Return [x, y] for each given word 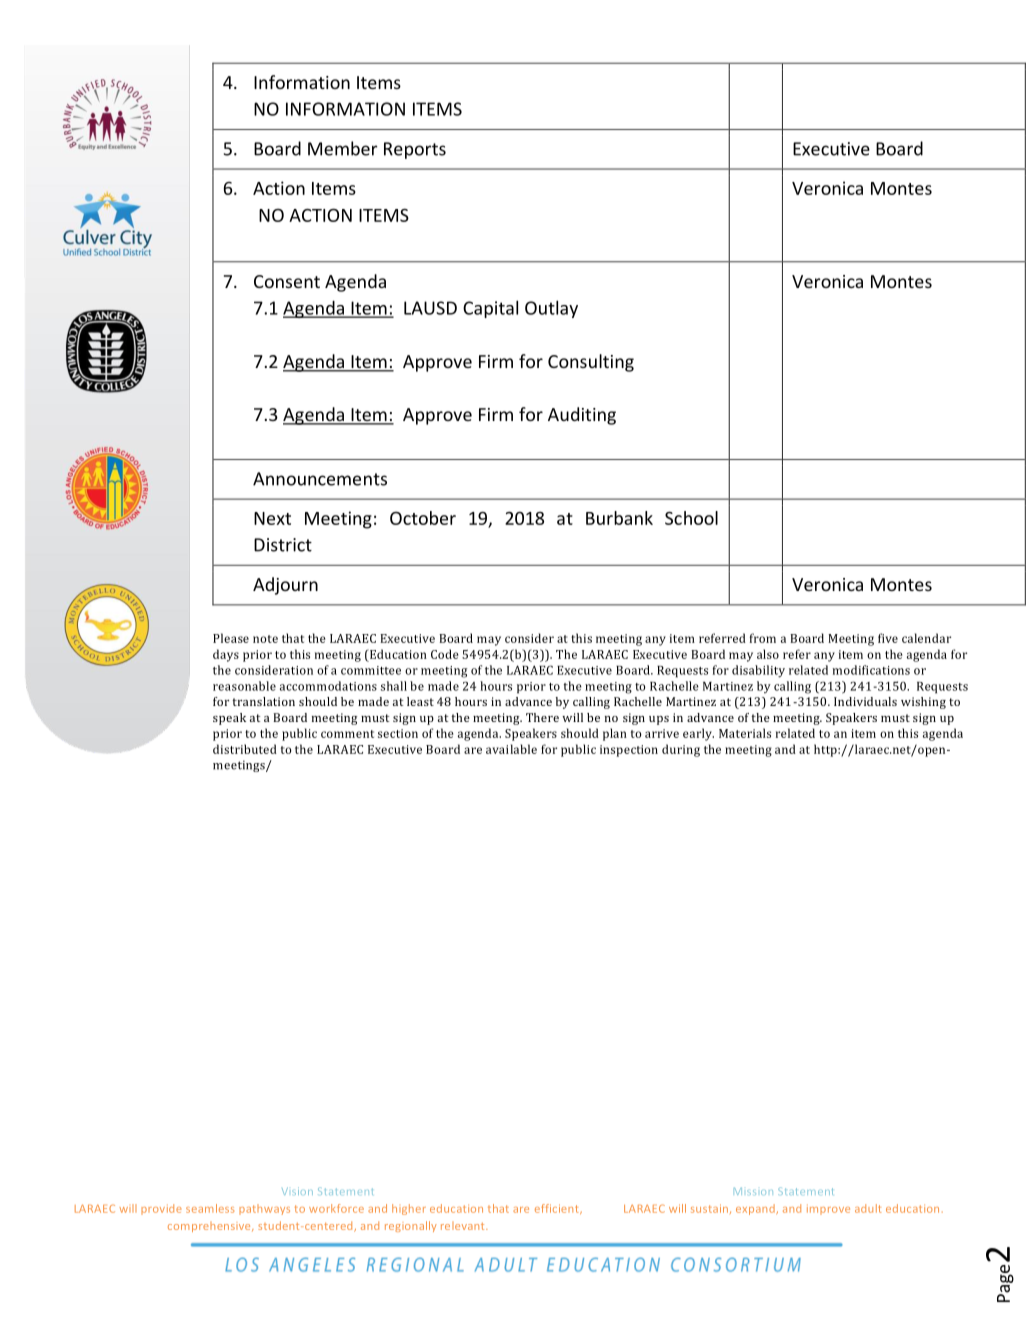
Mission [753, 1191]
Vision [297, 1191]
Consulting [591, 363]
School [691, 518]
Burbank [619, 518]
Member [343, 148]
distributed [245, 749]
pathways [264, 1209]
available [511, 749]
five [888, 638]
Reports [415, 150]
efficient [558, 1209]
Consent [287, 281]
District [283, 545]
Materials [745, 733]
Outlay [551, 309]
